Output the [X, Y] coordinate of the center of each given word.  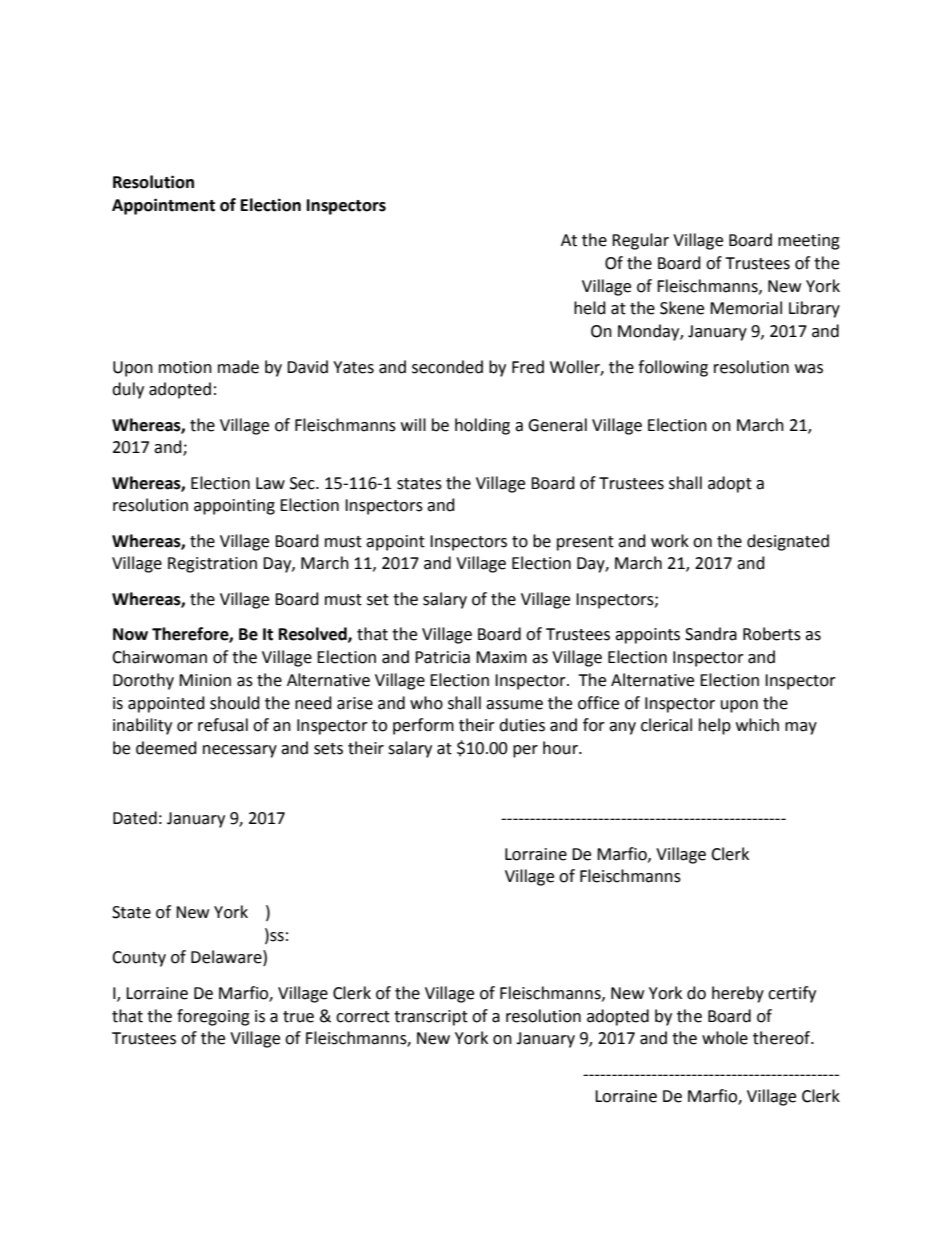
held [590, 308]
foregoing [213, 1017]
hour [561, 748]
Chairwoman [159, 657]
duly [128, 390]
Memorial [746, 308]
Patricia [442, 657]
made [238, 367]
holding [482, 426]
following [673, 368]
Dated [135, 818]
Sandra [711, 634]
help [715, 726]
